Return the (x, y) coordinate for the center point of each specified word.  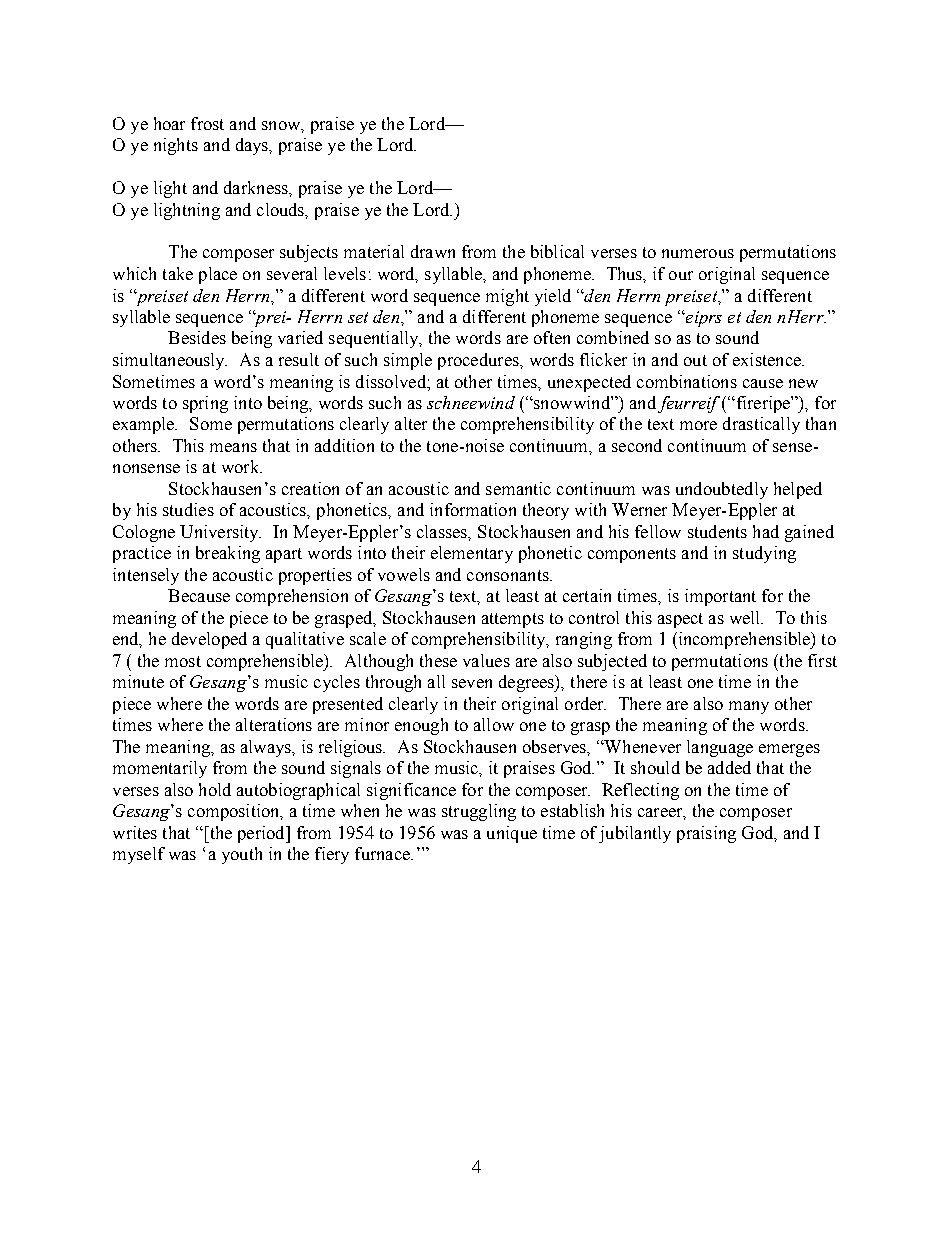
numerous (698, 253)
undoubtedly (722, 490)
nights (176, 146)
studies (188, 509)
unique (512, 834)
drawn (433, 251)
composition (235, 812)
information (473, 509)
